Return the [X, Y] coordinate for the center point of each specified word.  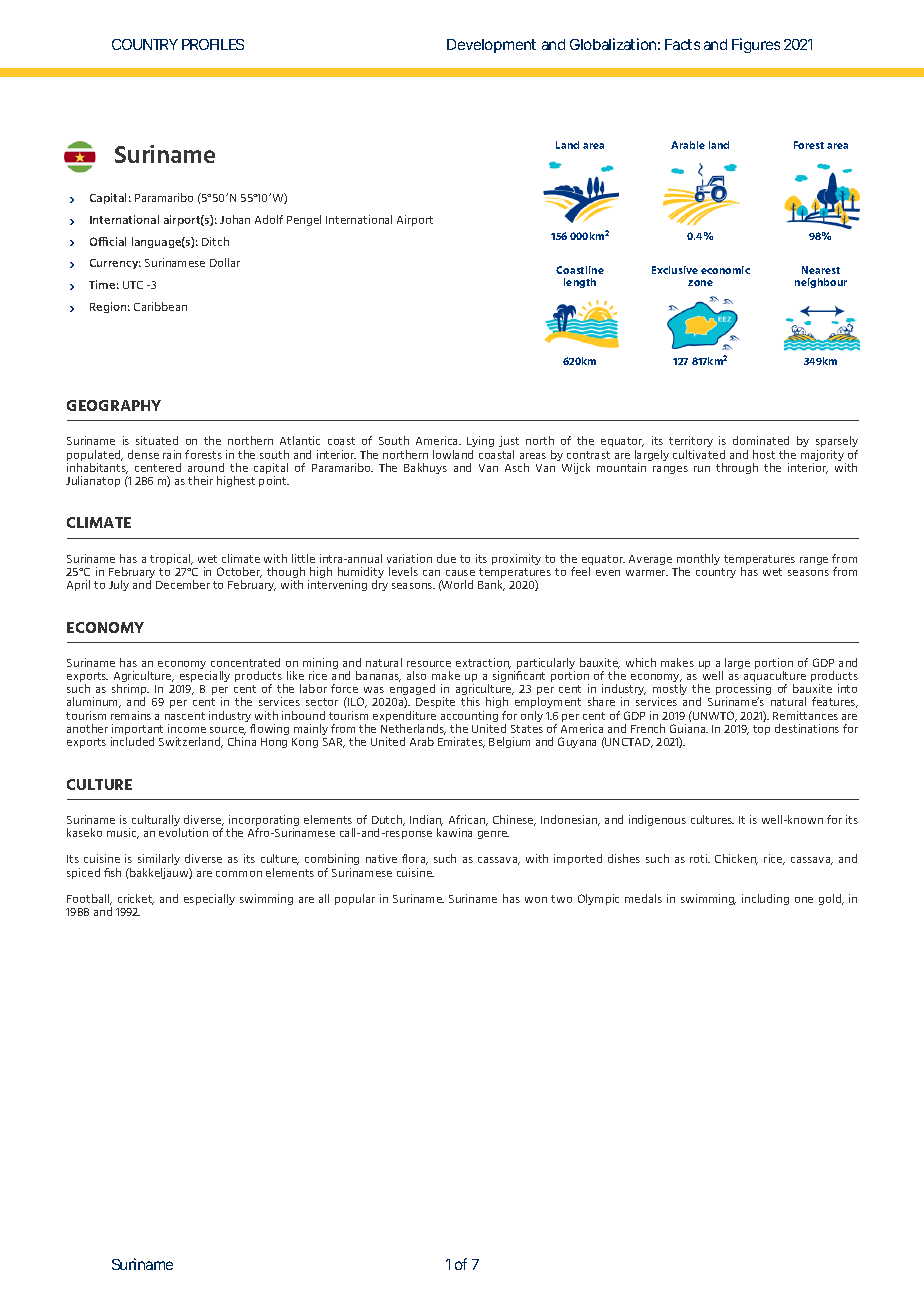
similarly [159, 859]
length [580, 283]
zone [700, 283]
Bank [491, 585]
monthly [698, 561]
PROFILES [213, 44]
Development [491, 46]
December [183, 584]
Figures [756, 45]
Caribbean [160, 306]
